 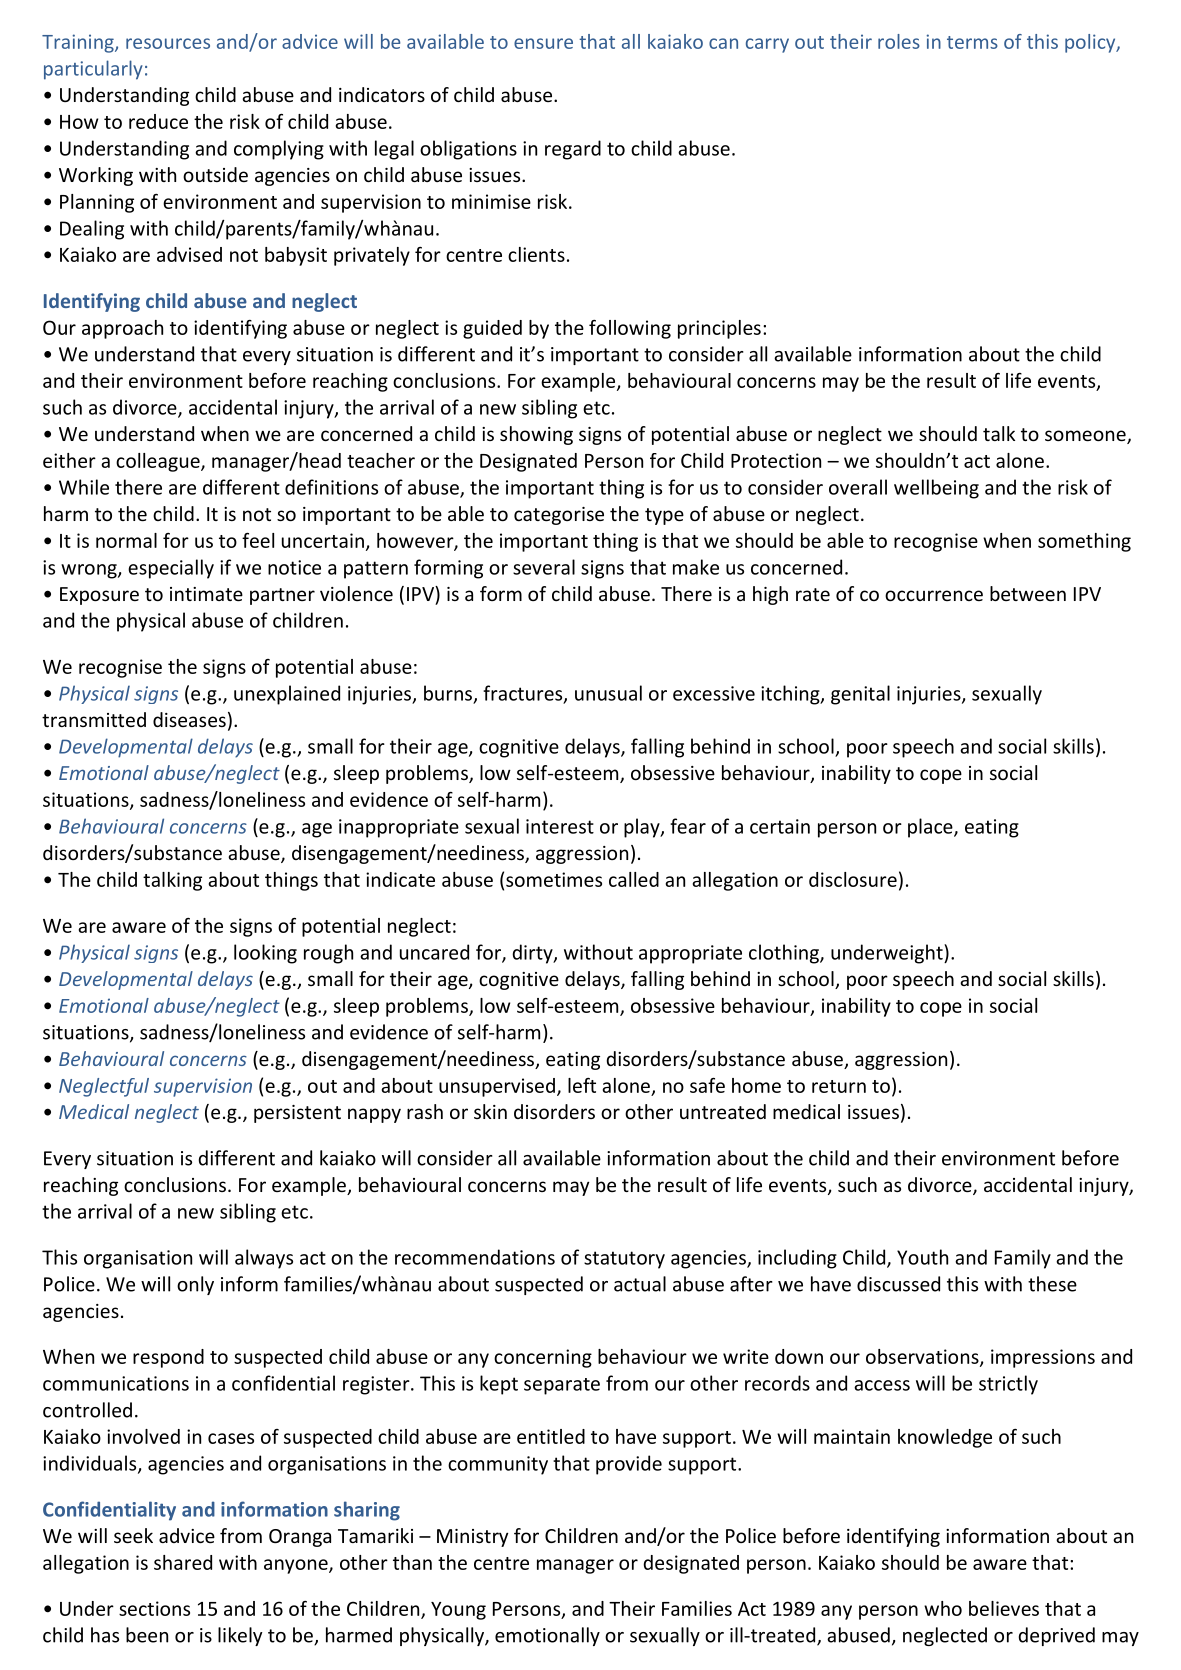 What do you see at coordinates (159, 462) in the document?
I see `colleague` at bounding box center [159, 462].
